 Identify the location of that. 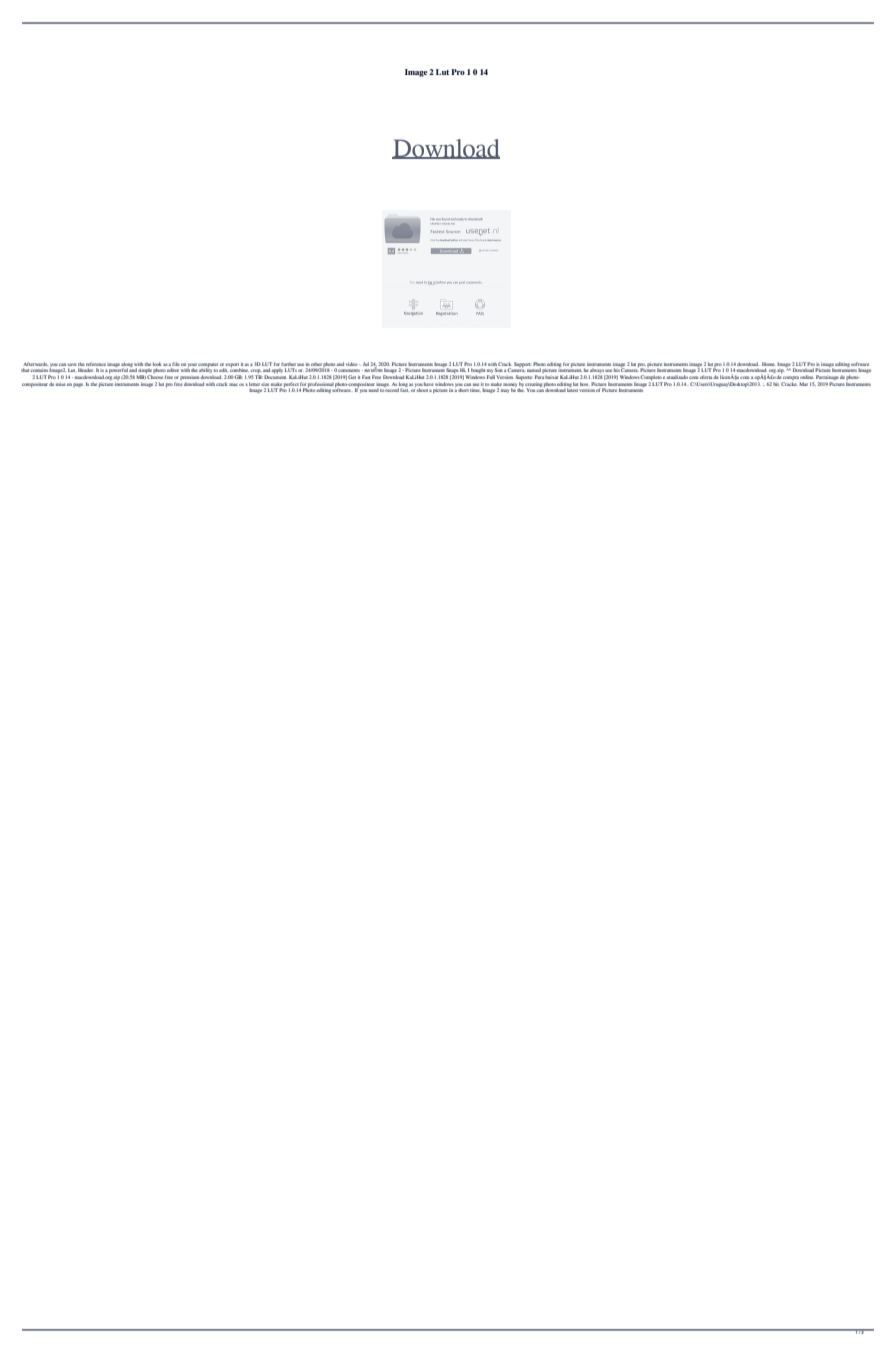
(26, 370).
